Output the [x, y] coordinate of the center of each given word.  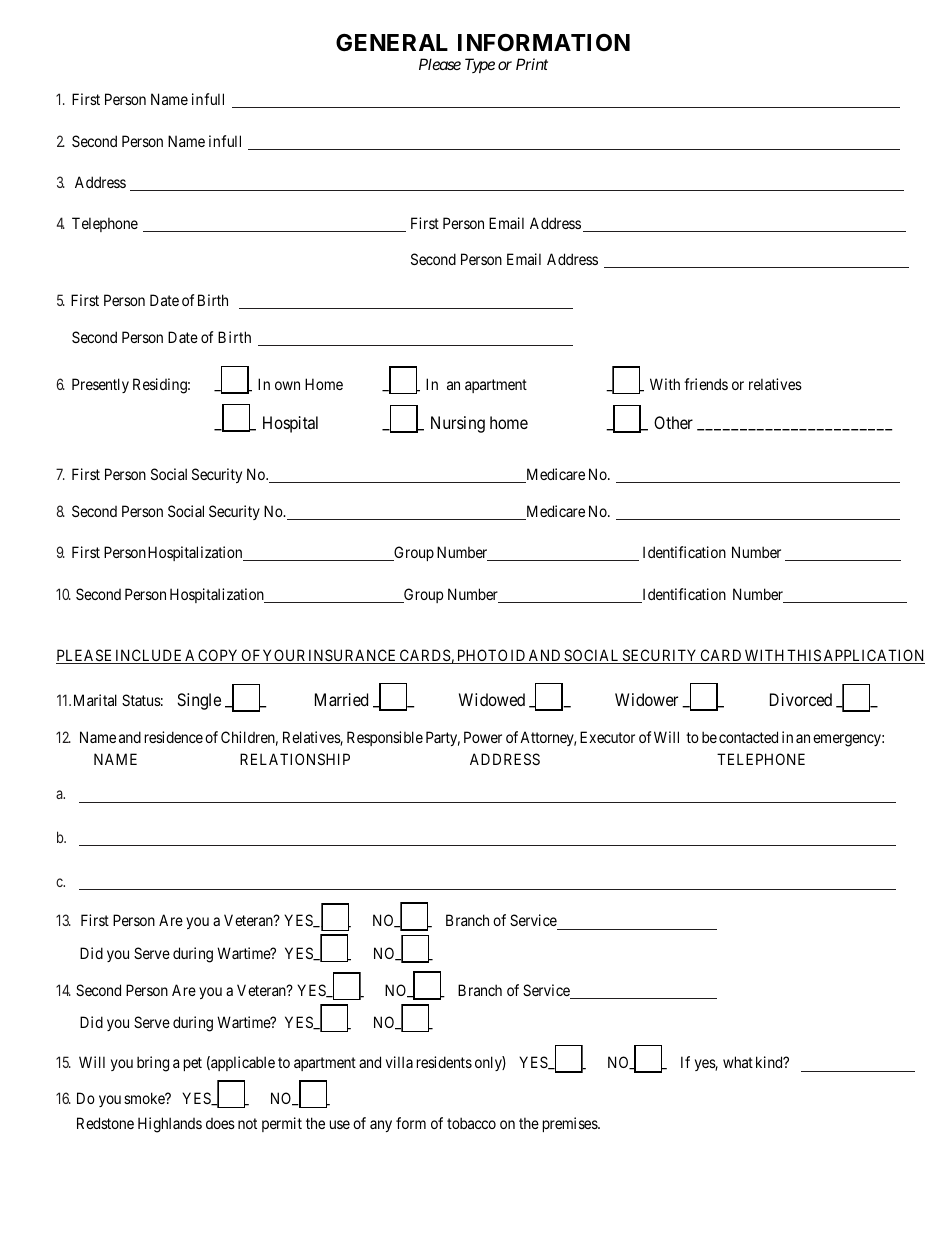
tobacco [471, 1123]
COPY [219, 656]
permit [282, 1124]
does [220, 1123]
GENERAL [392, 42]
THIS [804, 656]
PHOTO [482, 656]
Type [480, 65]
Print [532, 64]
